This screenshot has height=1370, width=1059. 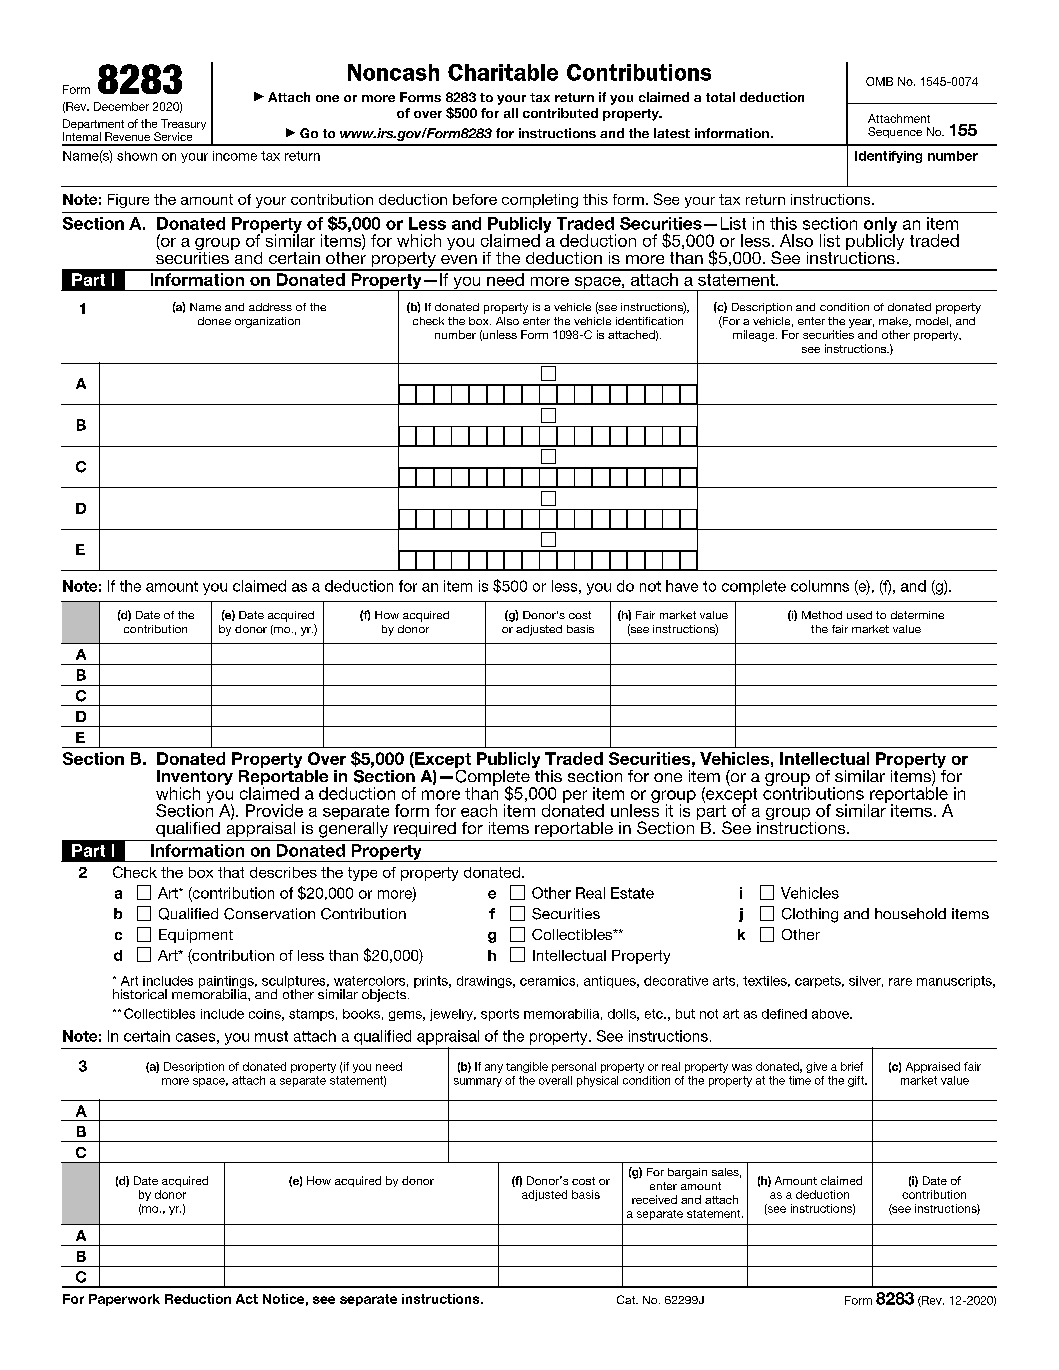 What do you see at coordinates (198, 1299) in the screenshot?
I see `Reduction` at bounding box center [198, 1299].
